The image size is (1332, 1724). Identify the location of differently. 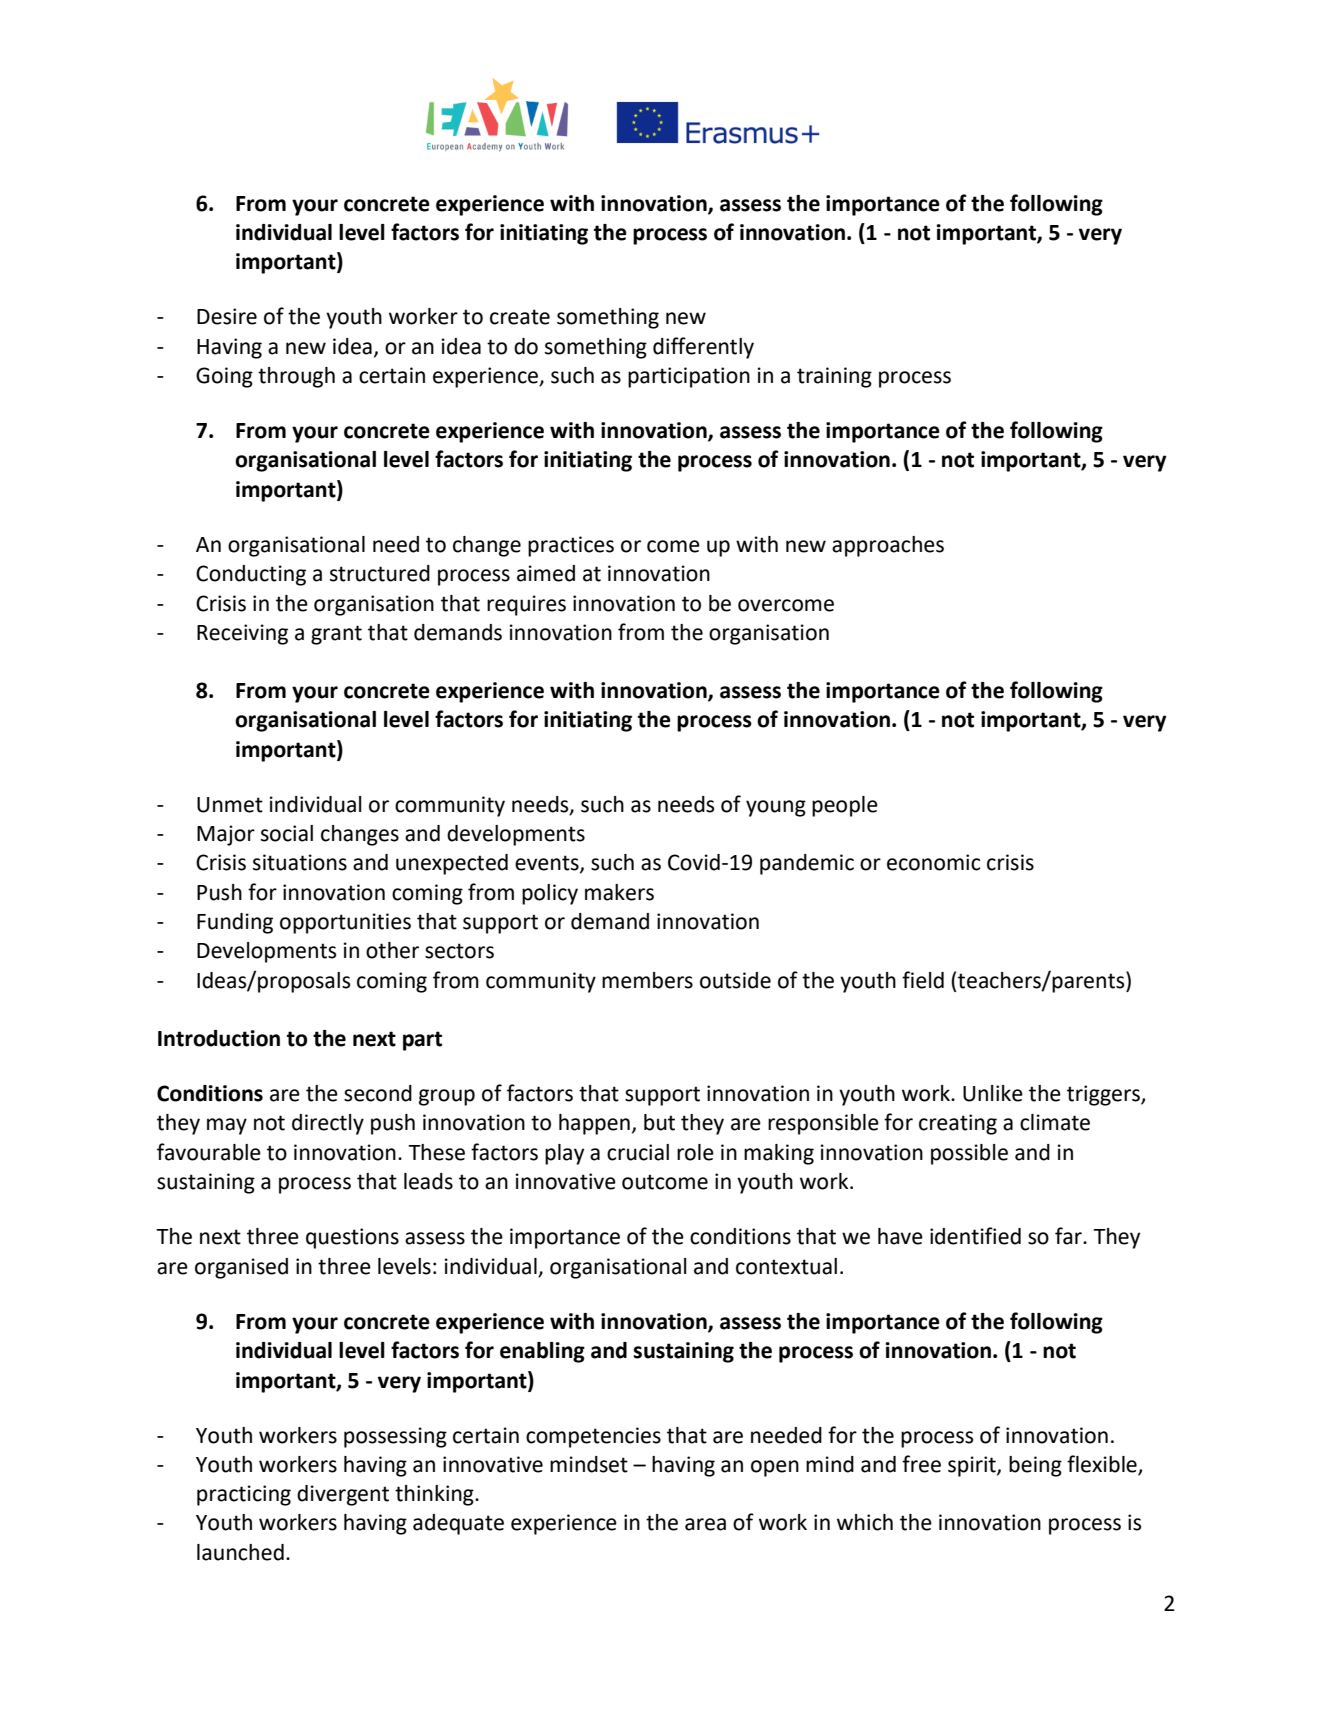
(703, 348).
